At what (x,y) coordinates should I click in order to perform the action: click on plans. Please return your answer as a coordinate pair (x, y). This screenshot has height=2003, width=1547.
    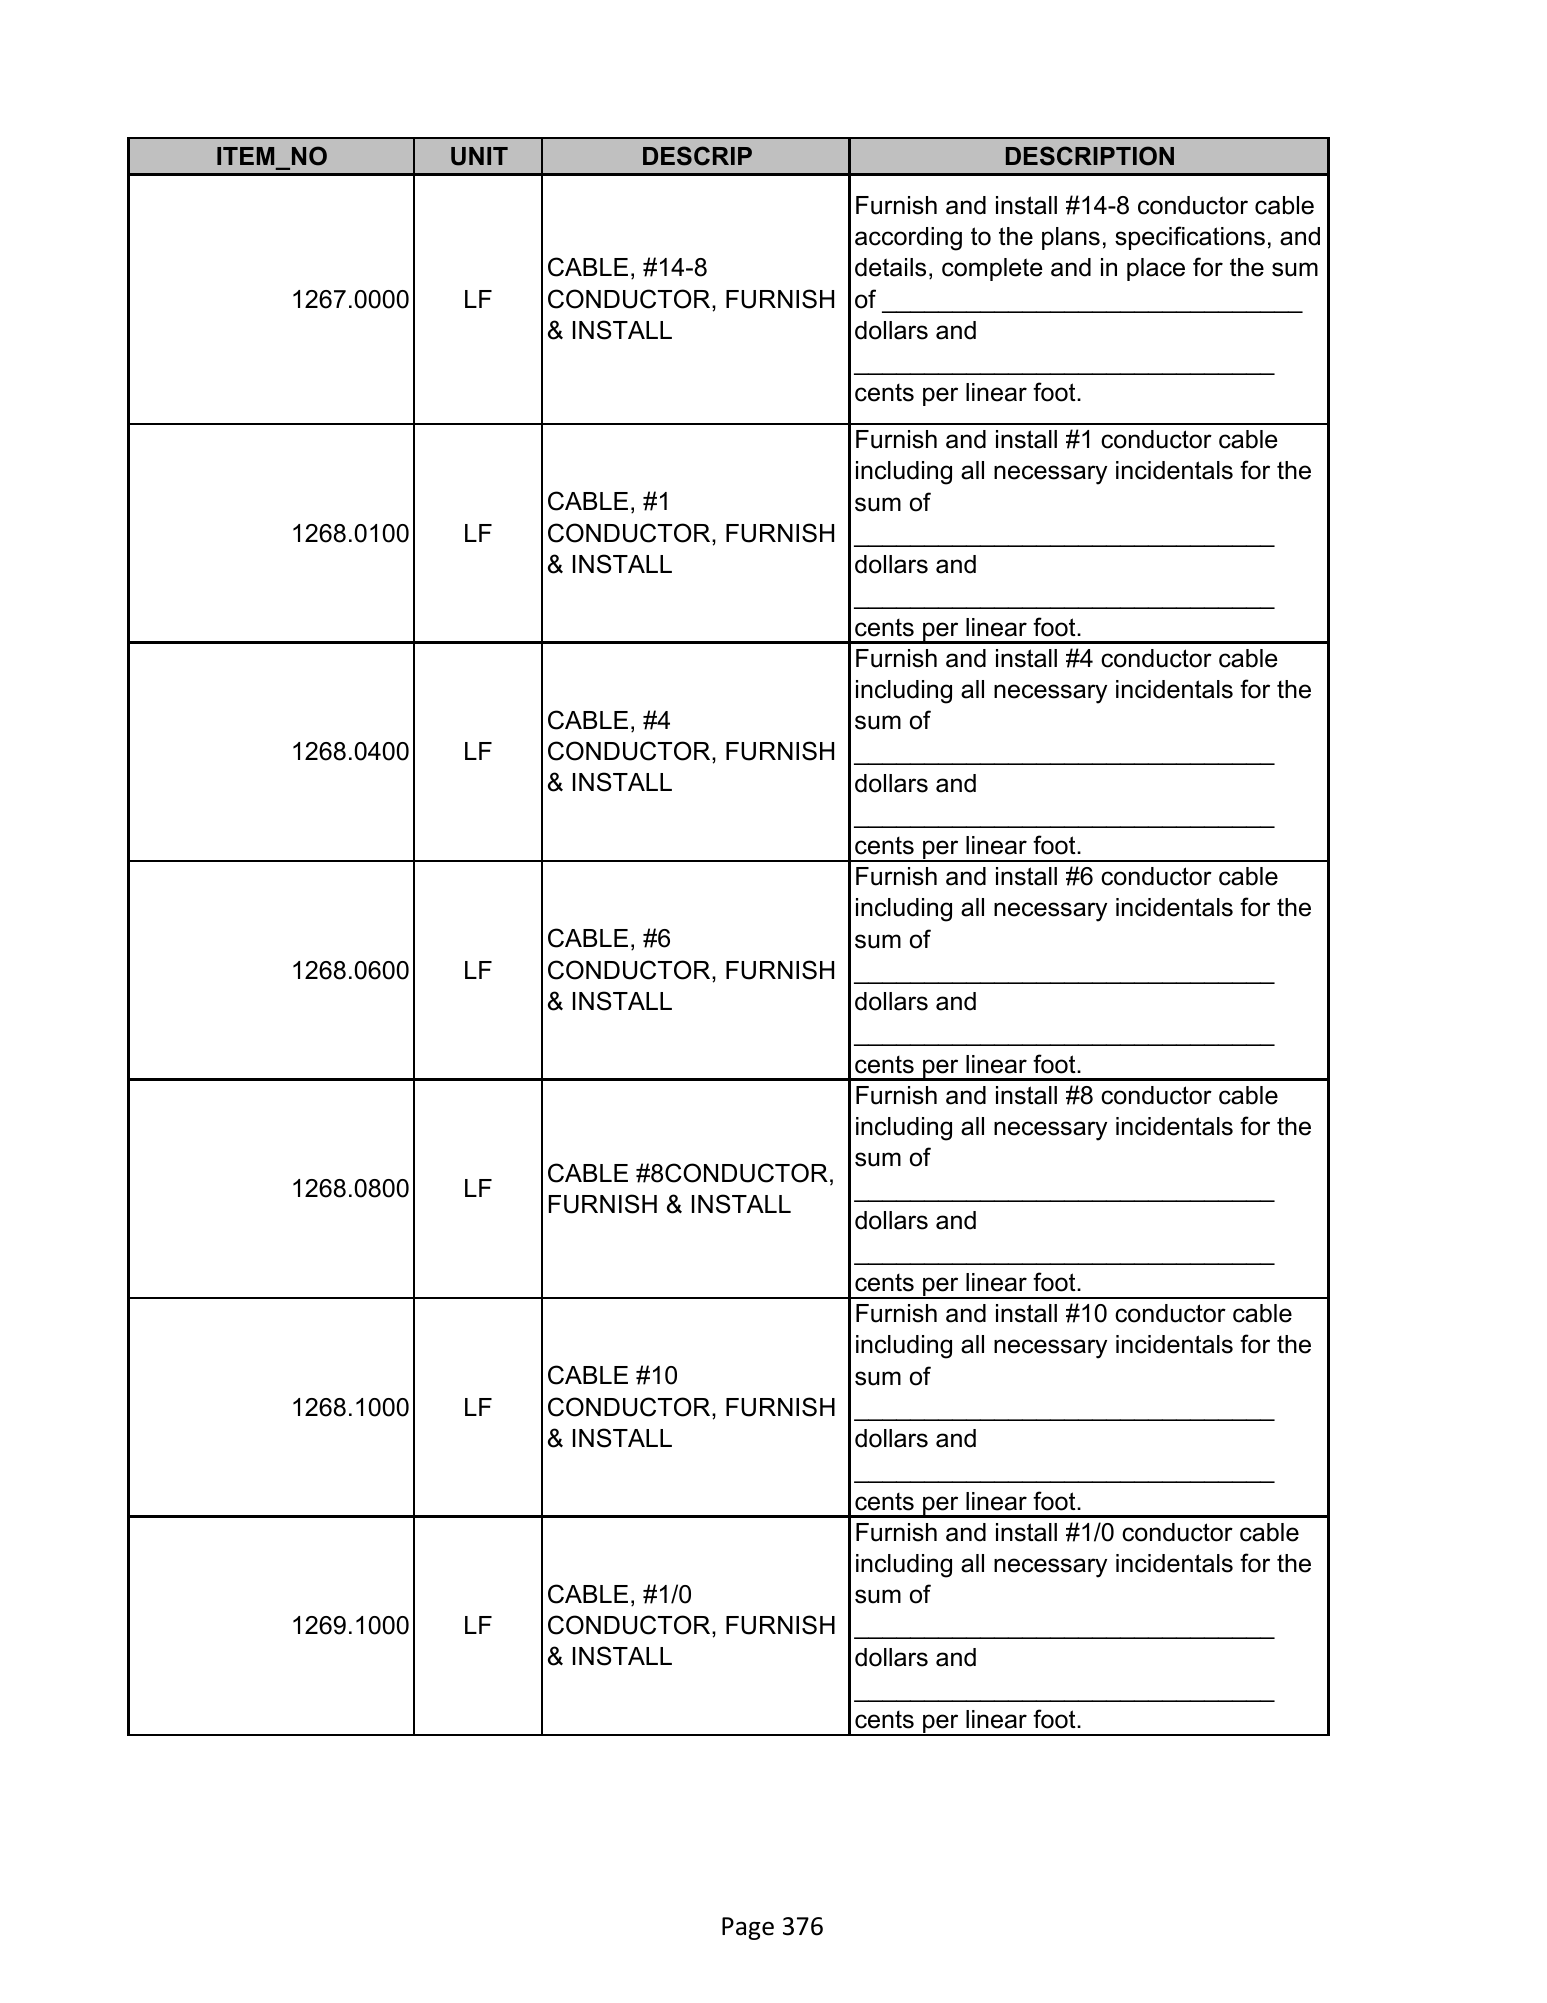
    Looking at the image, I should click on (1071, 238).
